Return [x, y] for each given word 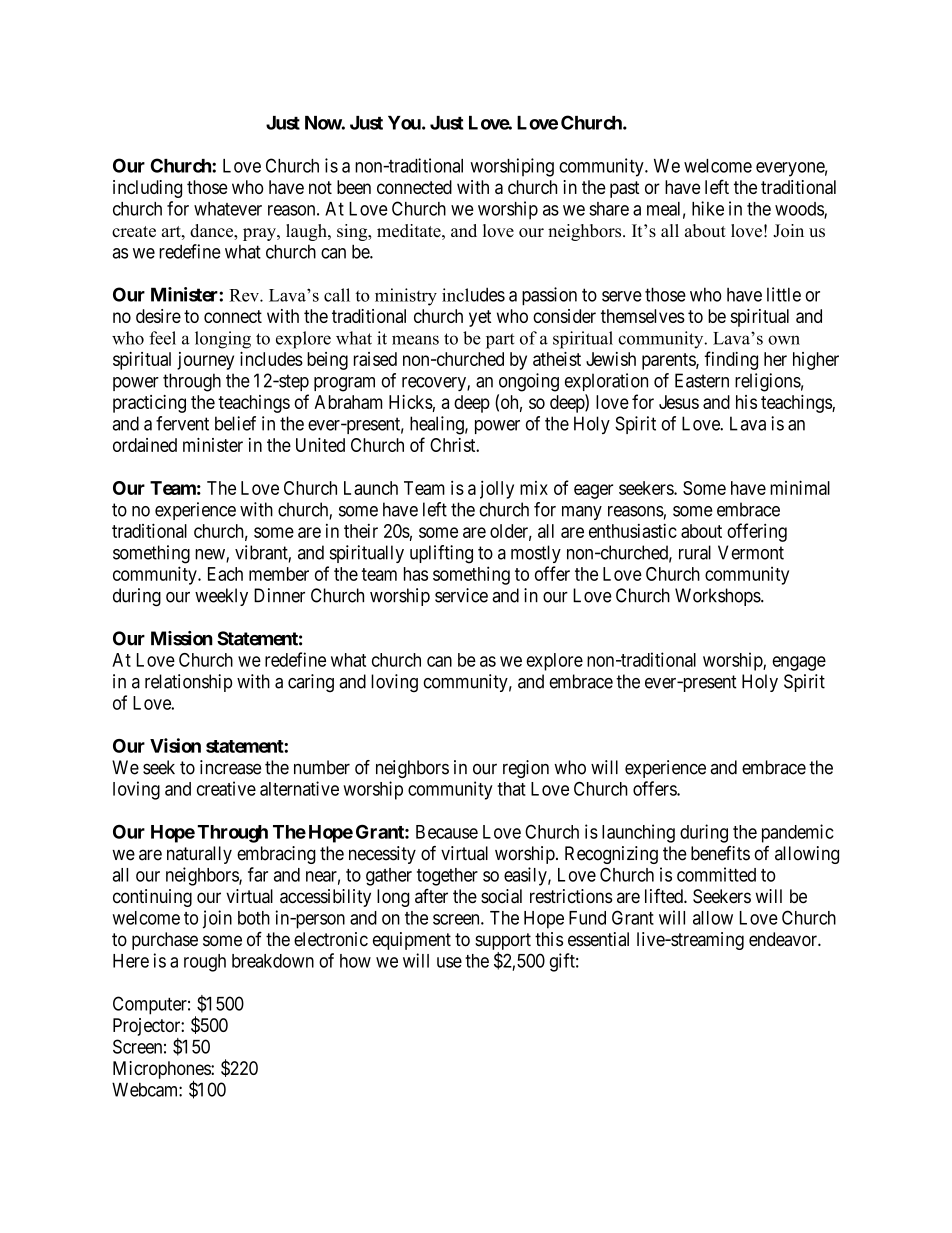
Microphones [162, 1071]
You [405, 123]
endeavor [784, 939]
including [147, 189]
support [503, 941]
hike [708, 208]
